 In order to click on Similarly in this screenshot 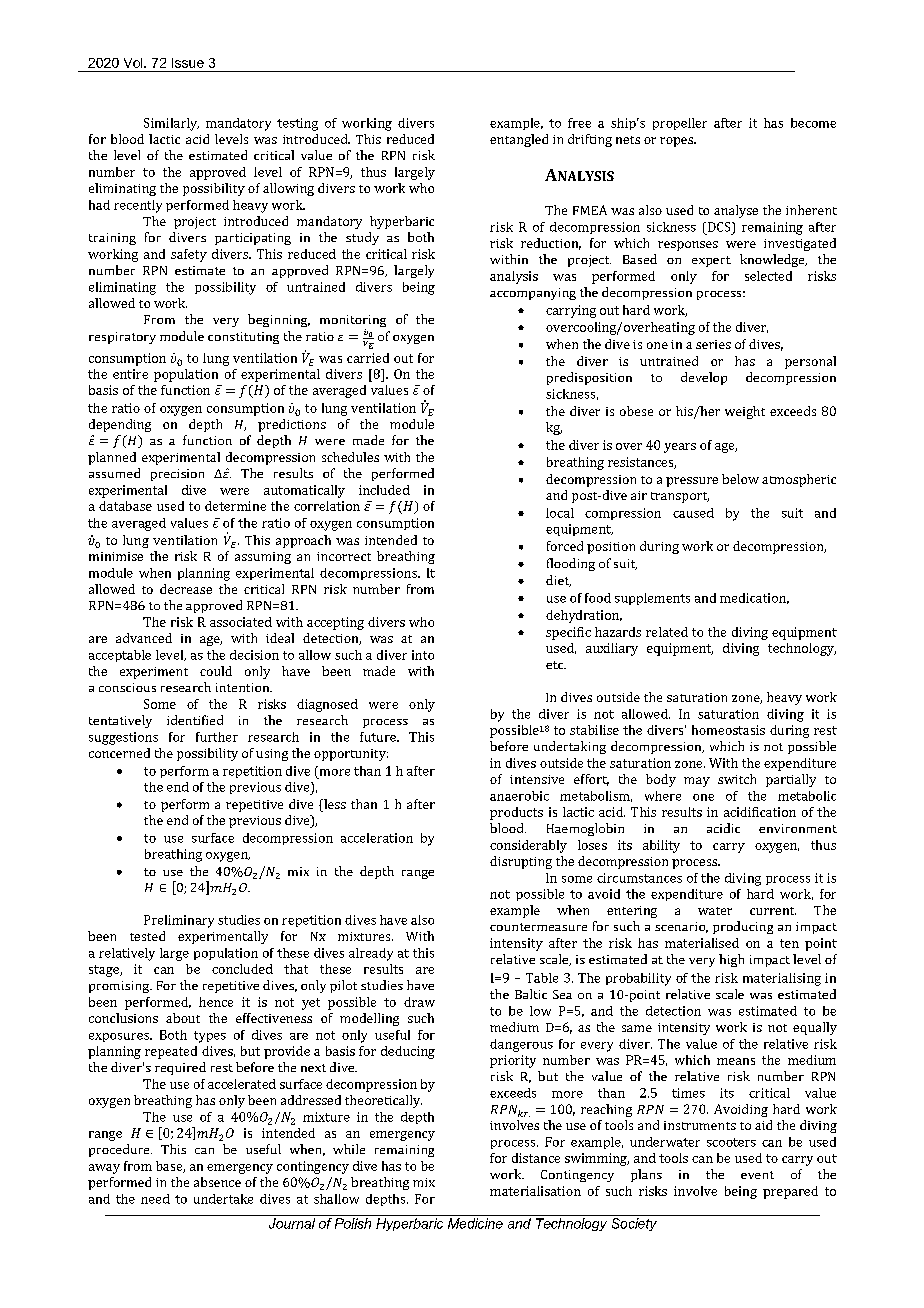, I will do `click(171, 124)`.
